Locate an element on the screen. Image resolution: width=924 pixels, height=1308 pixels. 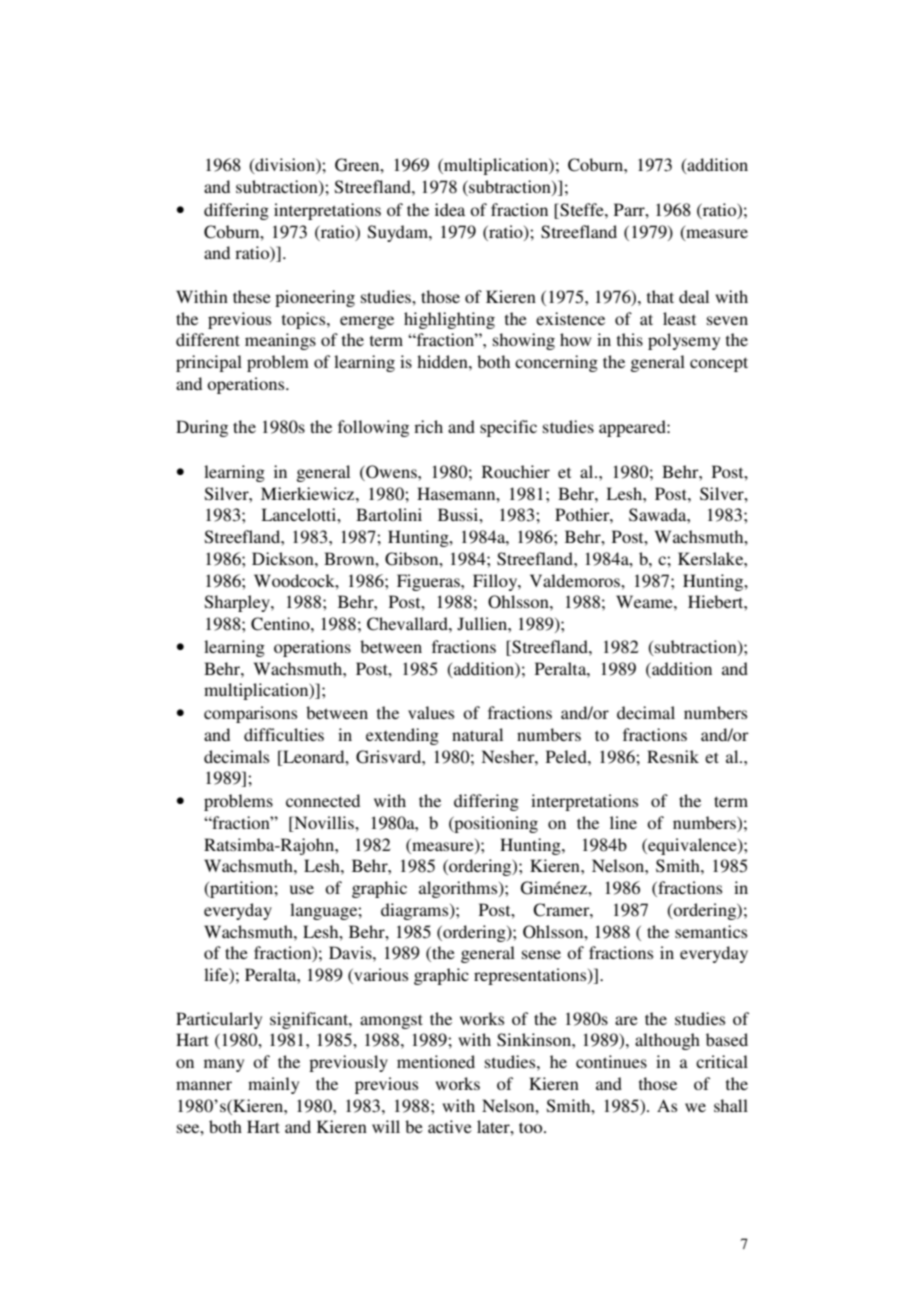
mainly is located at coordinates (273, 1085).
